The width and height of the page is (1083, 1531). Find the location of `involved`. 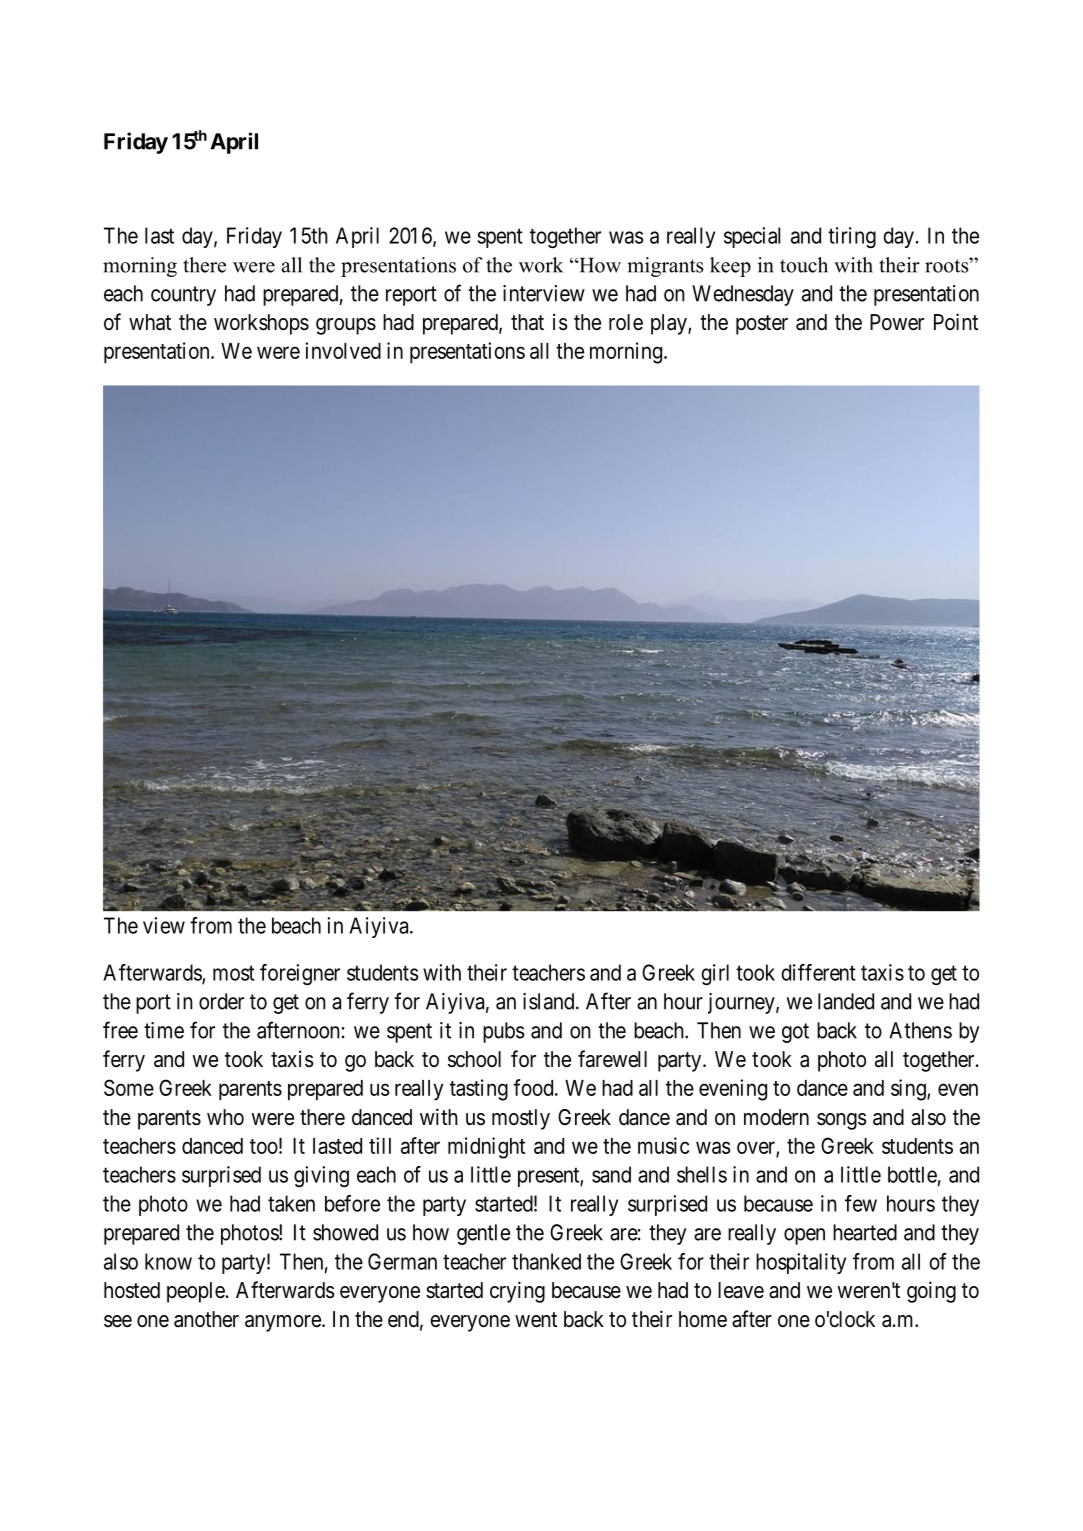

involved is located at coordinates (343, 350).
